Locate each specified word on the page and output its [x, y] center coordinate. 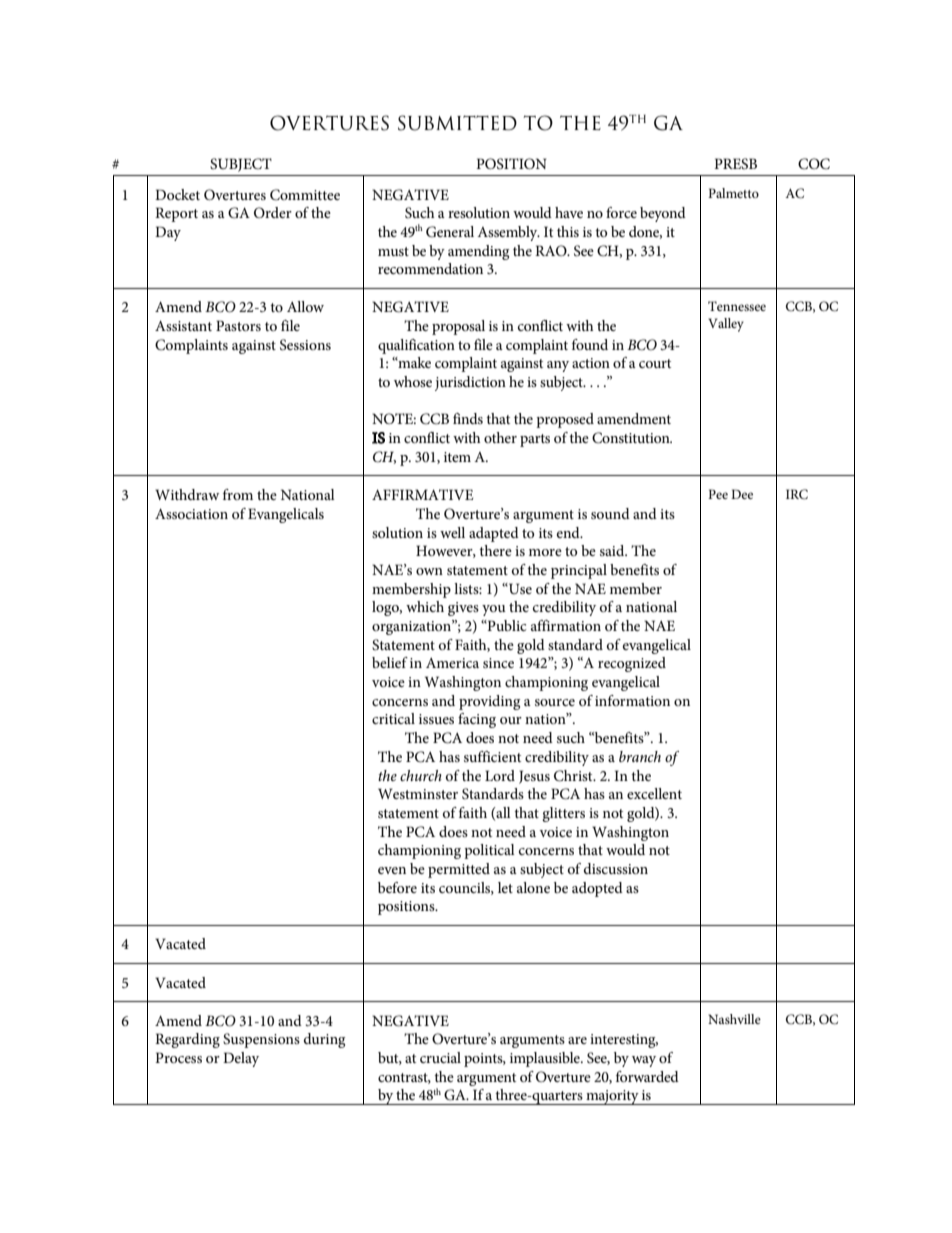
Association [191, 513]
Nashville [734, 1019]
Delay [241, 1059]
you [494, 610]
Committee [305, 195]
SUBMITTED [457, 123]
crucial [440, 1057]
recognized [632, 664]
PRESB [735, 164]
